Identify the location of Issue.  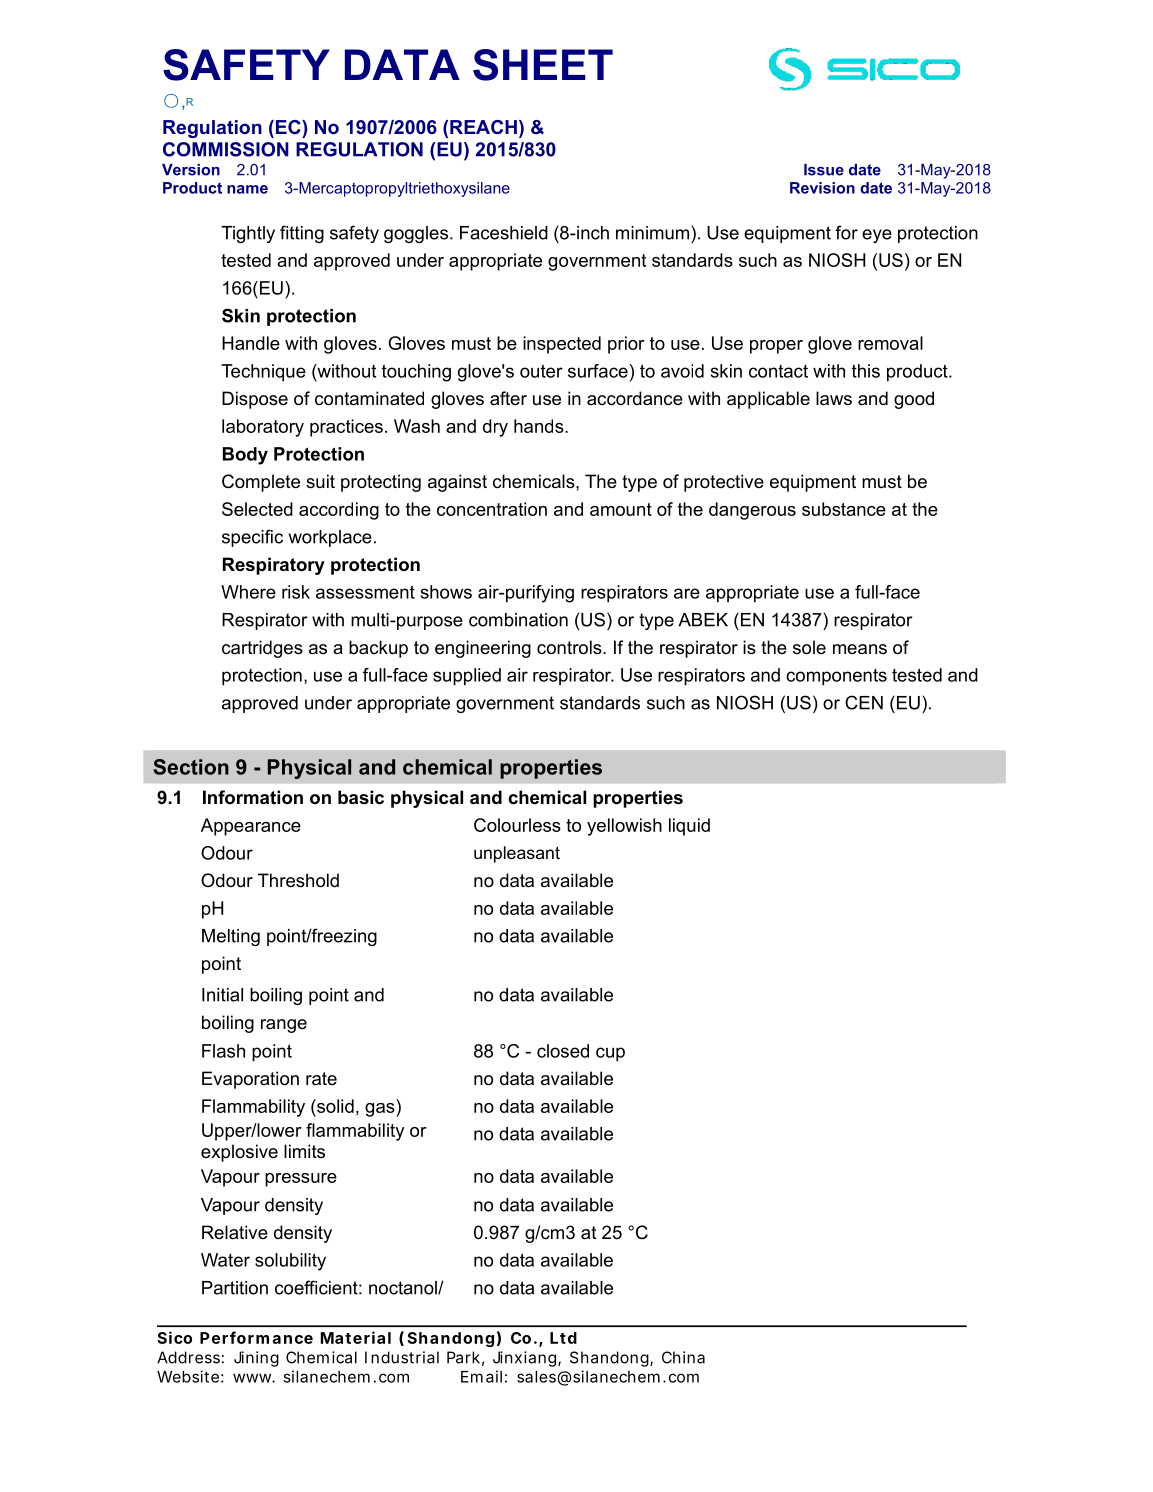
(824, 170).
